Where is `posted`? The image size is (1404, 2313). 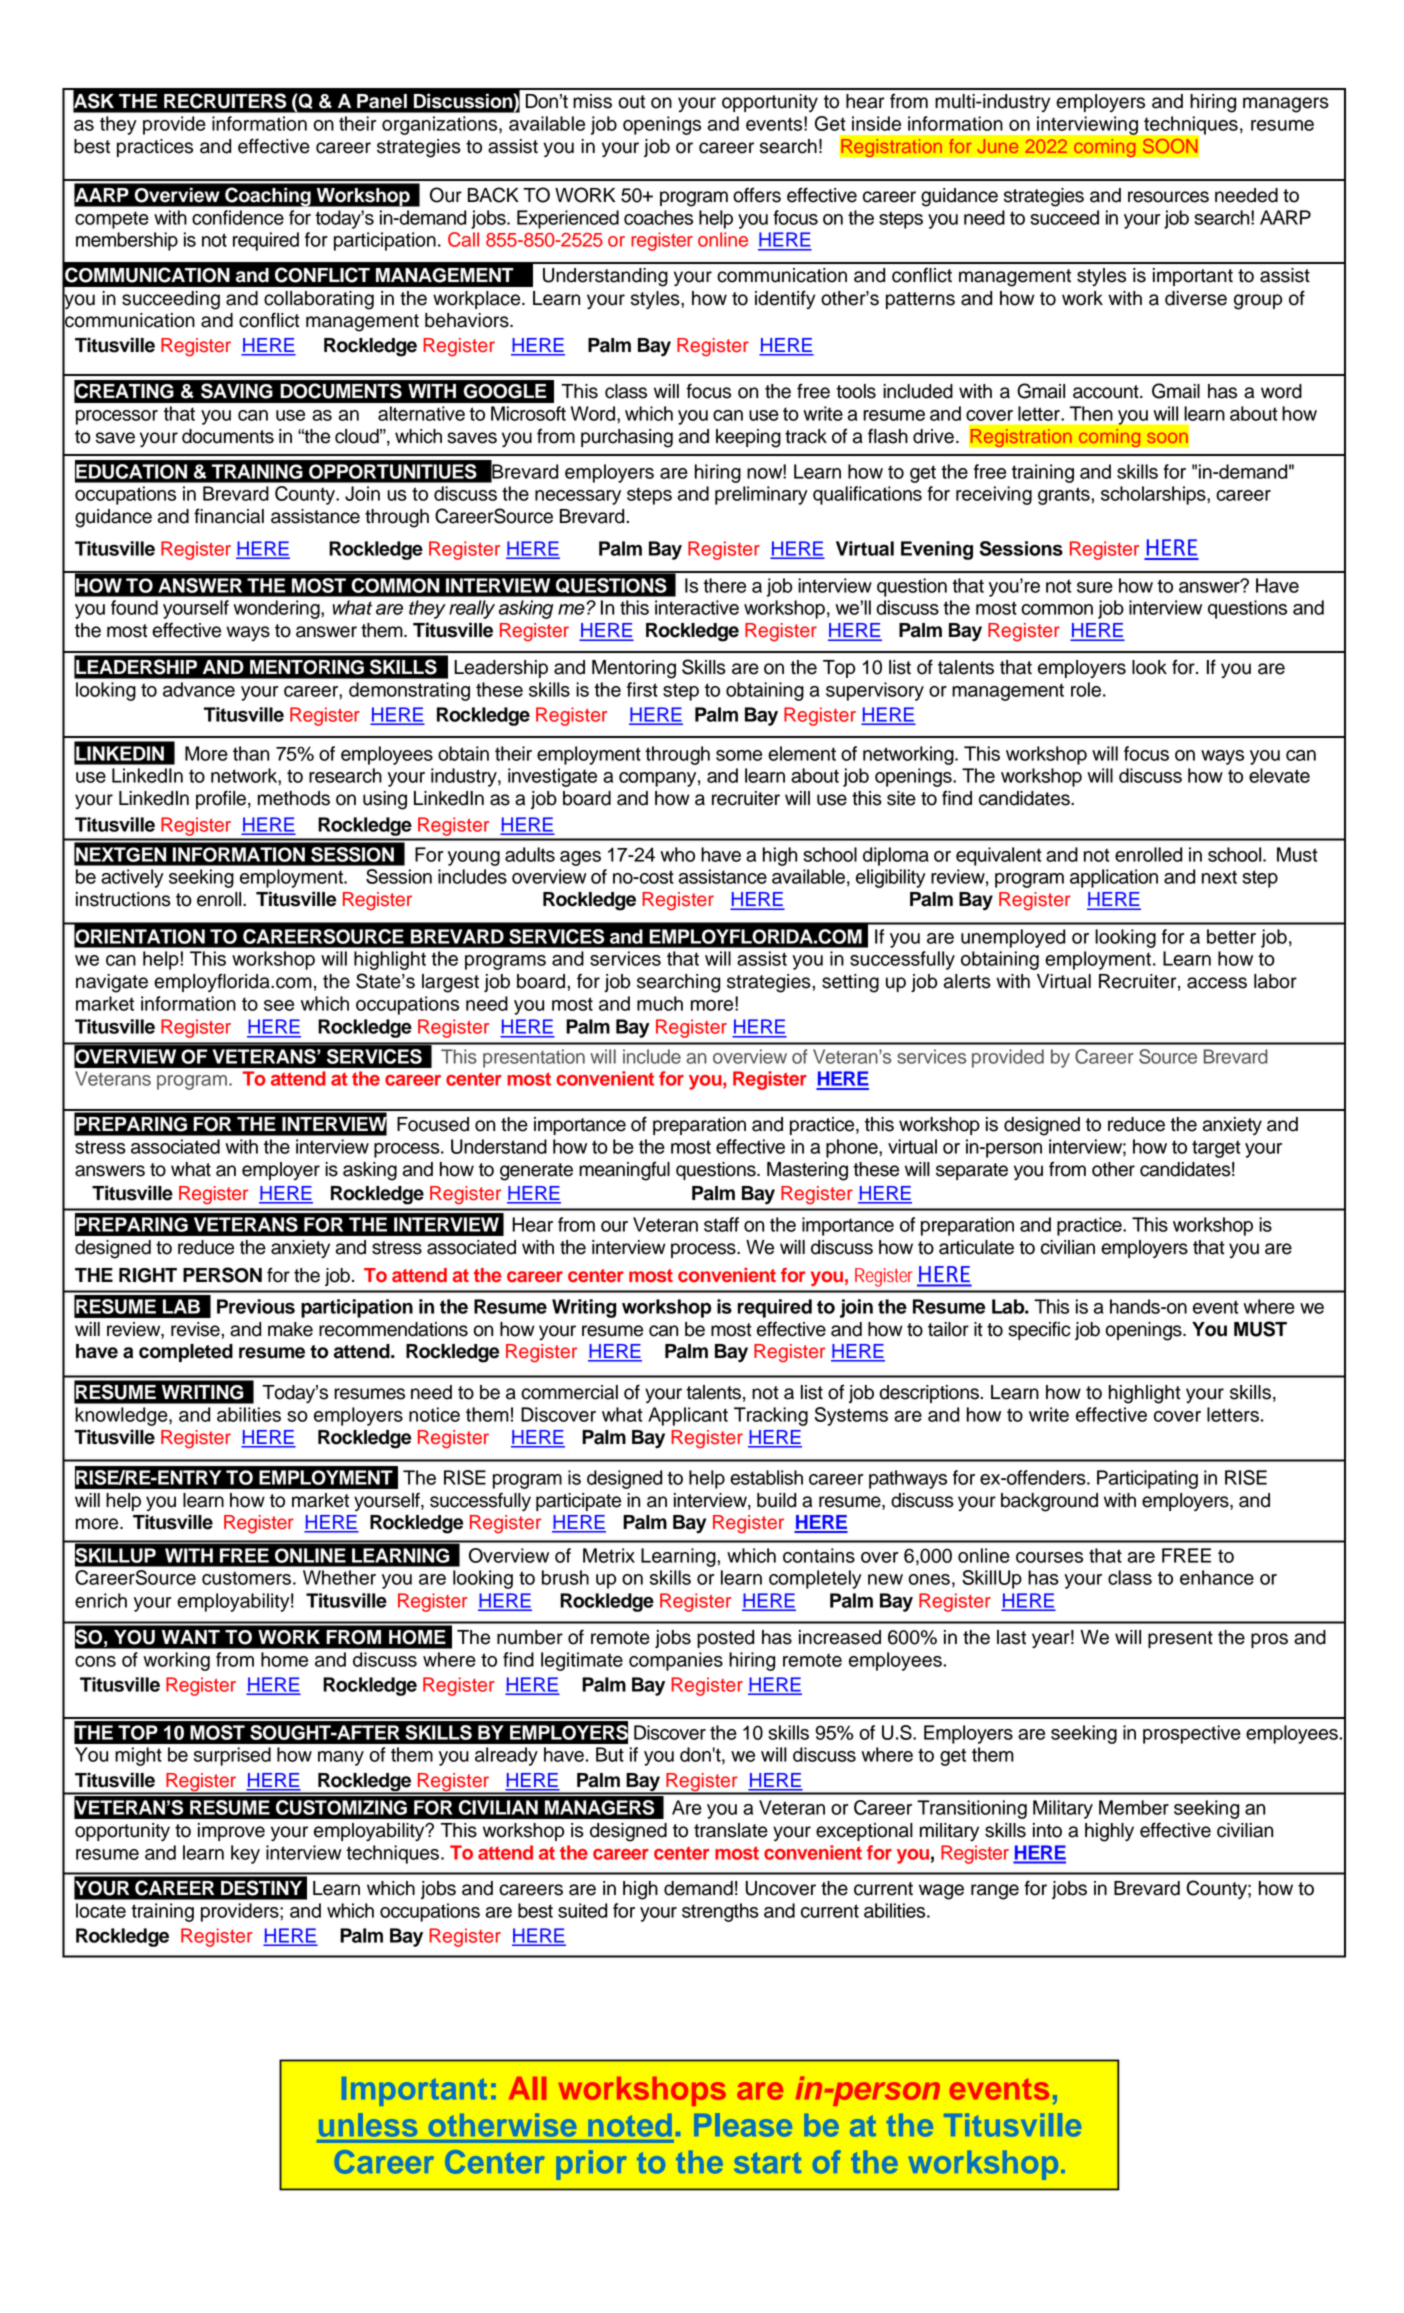
posted is located at coordinates (725, 1639).
